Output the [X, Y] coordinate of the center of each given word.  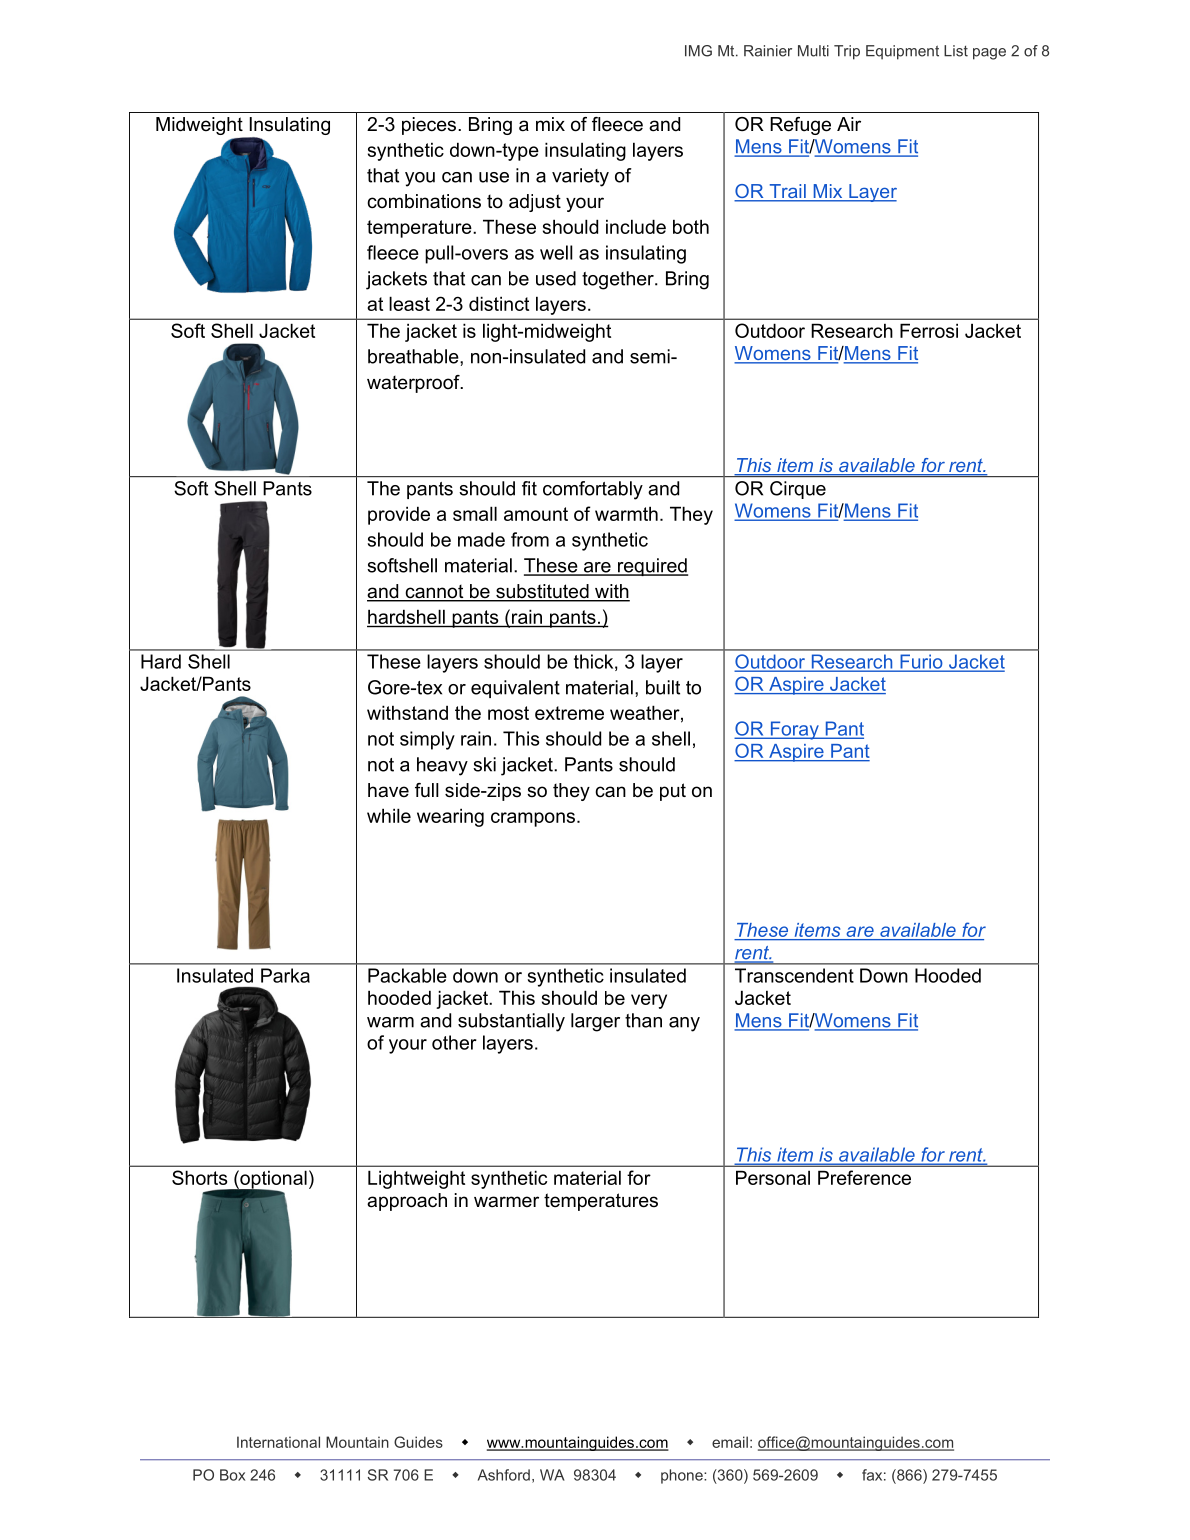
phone [683, 1476]
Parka [285, 975]
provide [399, 515]
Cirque [798, 490]
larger [595, 1022]
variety [580, 177]
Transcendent [794, 975]
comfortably [593, 490]
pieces [430, 126]
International [278, 1442]
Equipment [902, 52]
